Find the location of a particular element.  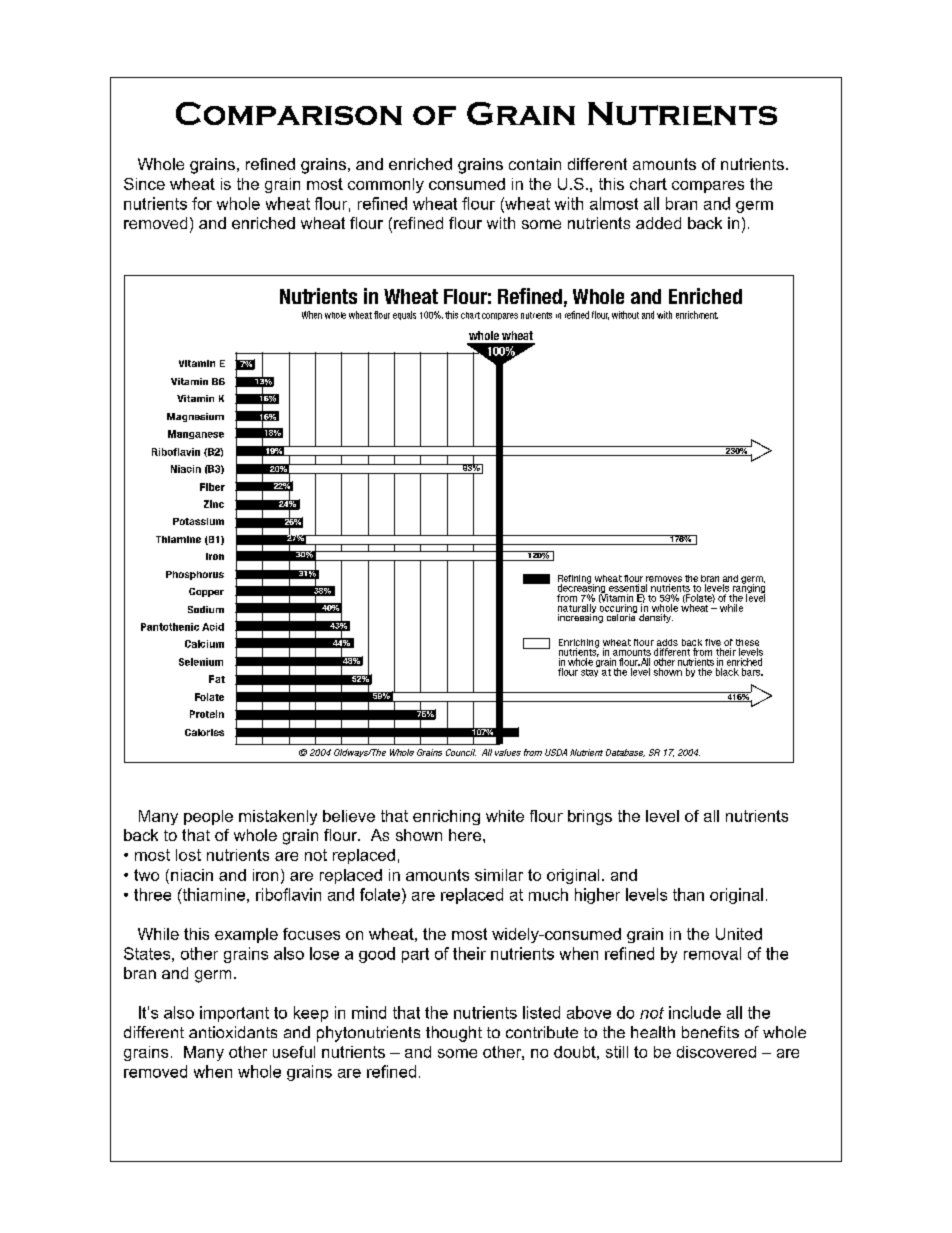

Refining is located at coordinates (574, 580).
